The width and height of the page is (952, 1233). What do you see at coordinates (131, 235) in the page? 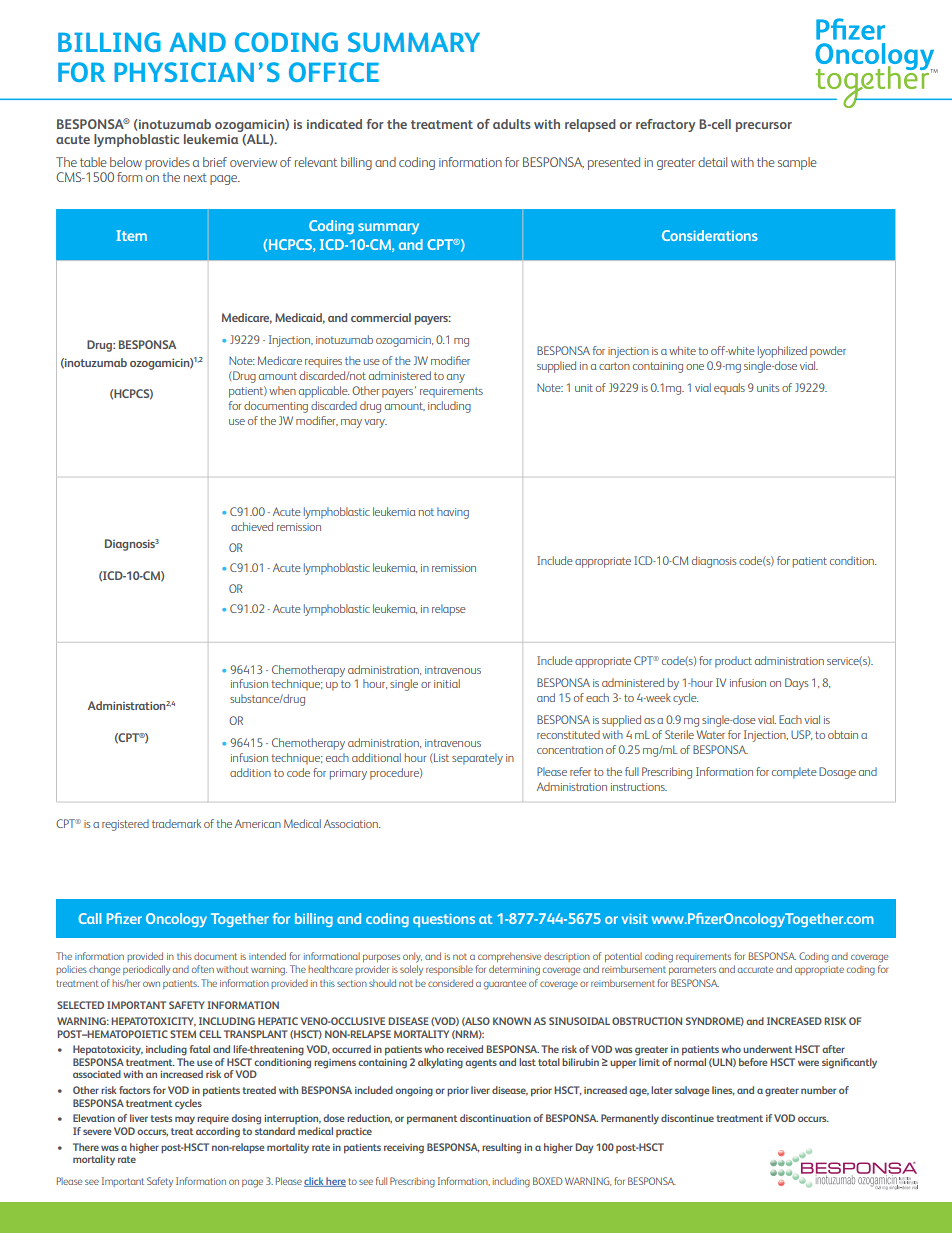
I see `Item` at bounding box center [131, 235].
